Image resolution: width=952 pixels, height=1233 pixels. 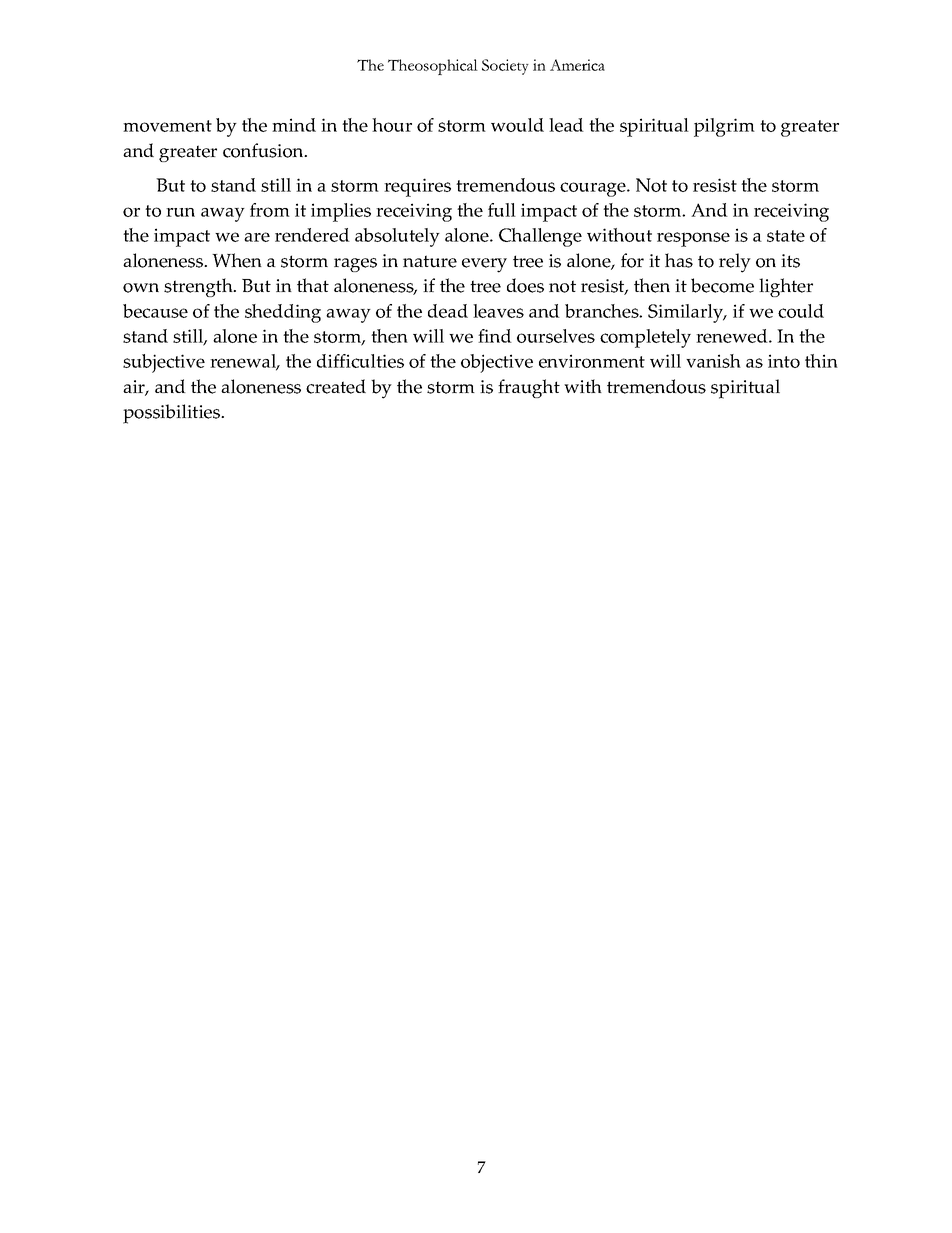 I want to click on are, so click(x=257, y=237).
